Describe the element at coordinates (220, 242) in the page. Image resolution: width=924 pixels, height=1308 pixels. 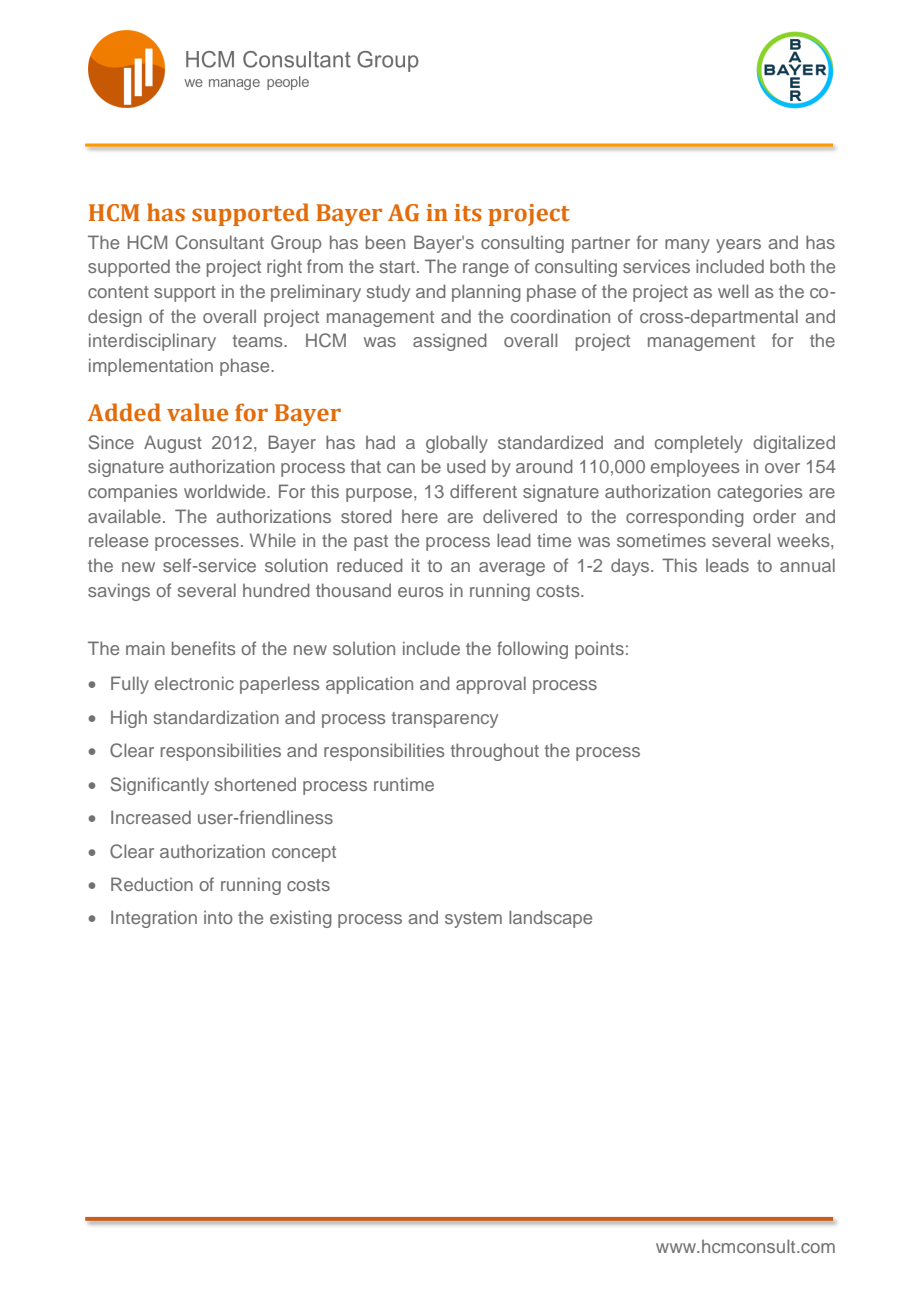
I see `Consultant` at that location.
